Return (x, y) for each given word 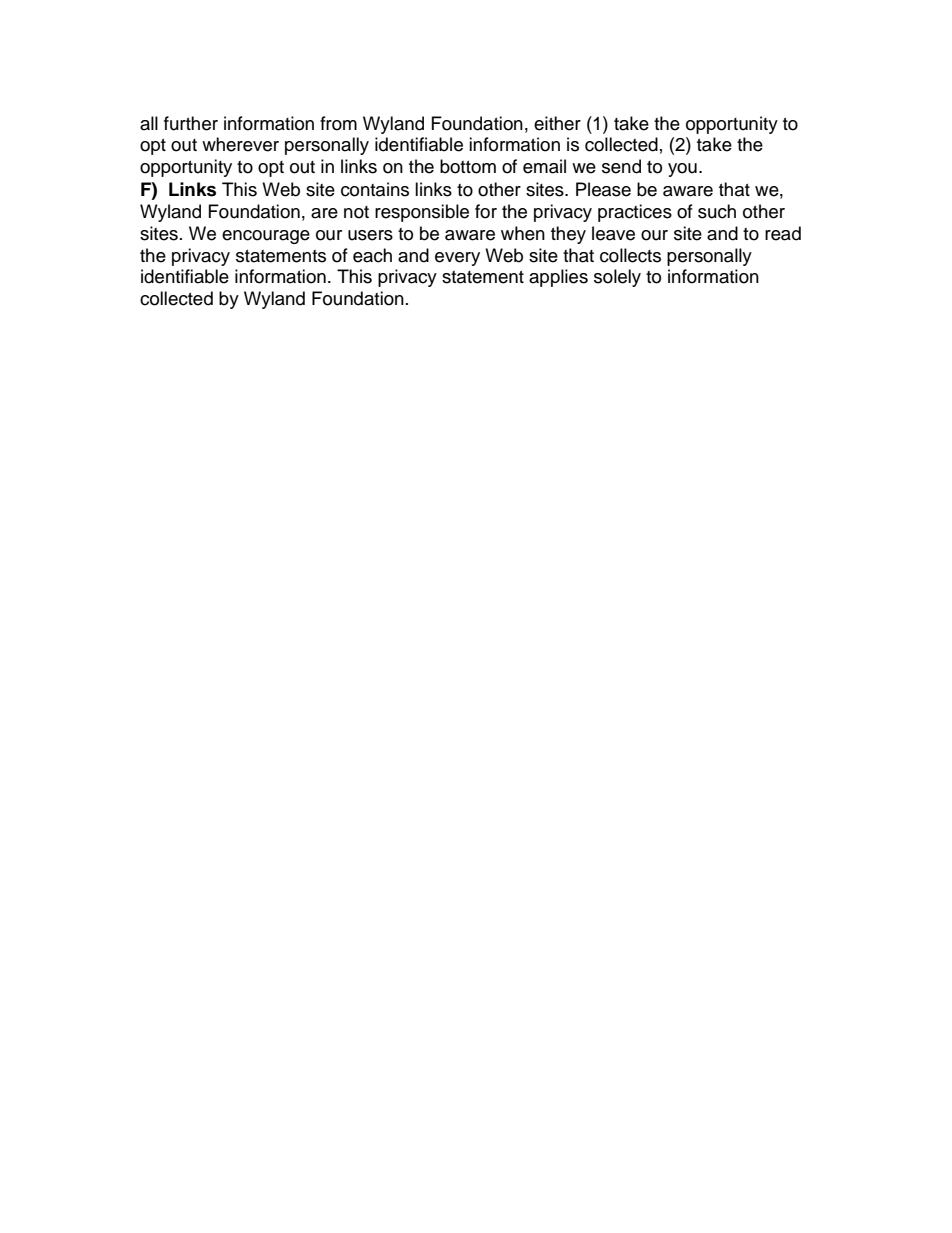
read (783, 233)
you (682, 170)
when (523, 233)
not (356, 212)
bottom (468, 166)
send (621, 166)
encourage (266, 237)
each (372, 255)
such (717, 211)
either (557, 123)
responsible (422, 213)
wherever (240, 144)
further (191, 123)
